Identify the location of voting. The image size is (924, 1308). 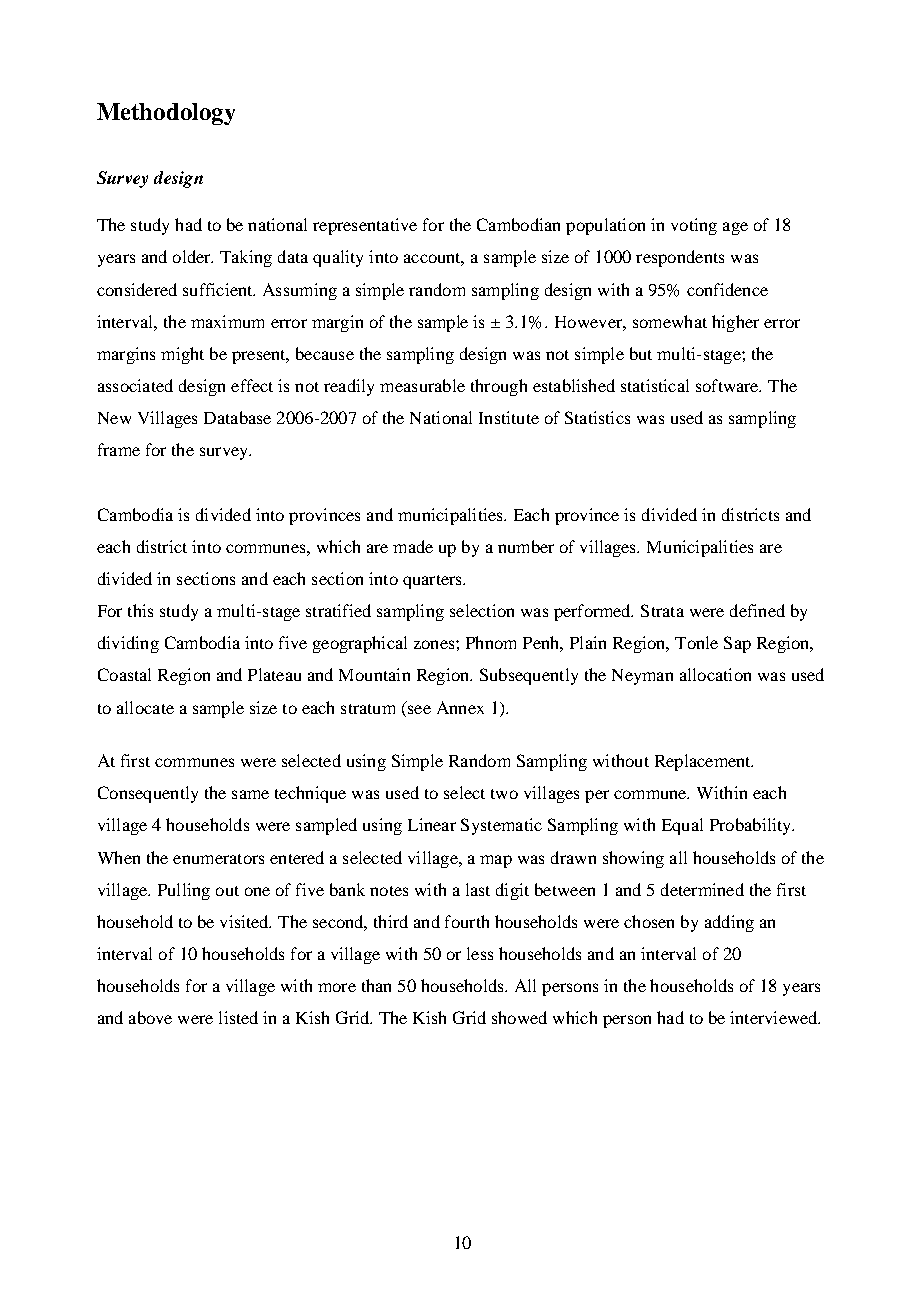
(694, 226).
